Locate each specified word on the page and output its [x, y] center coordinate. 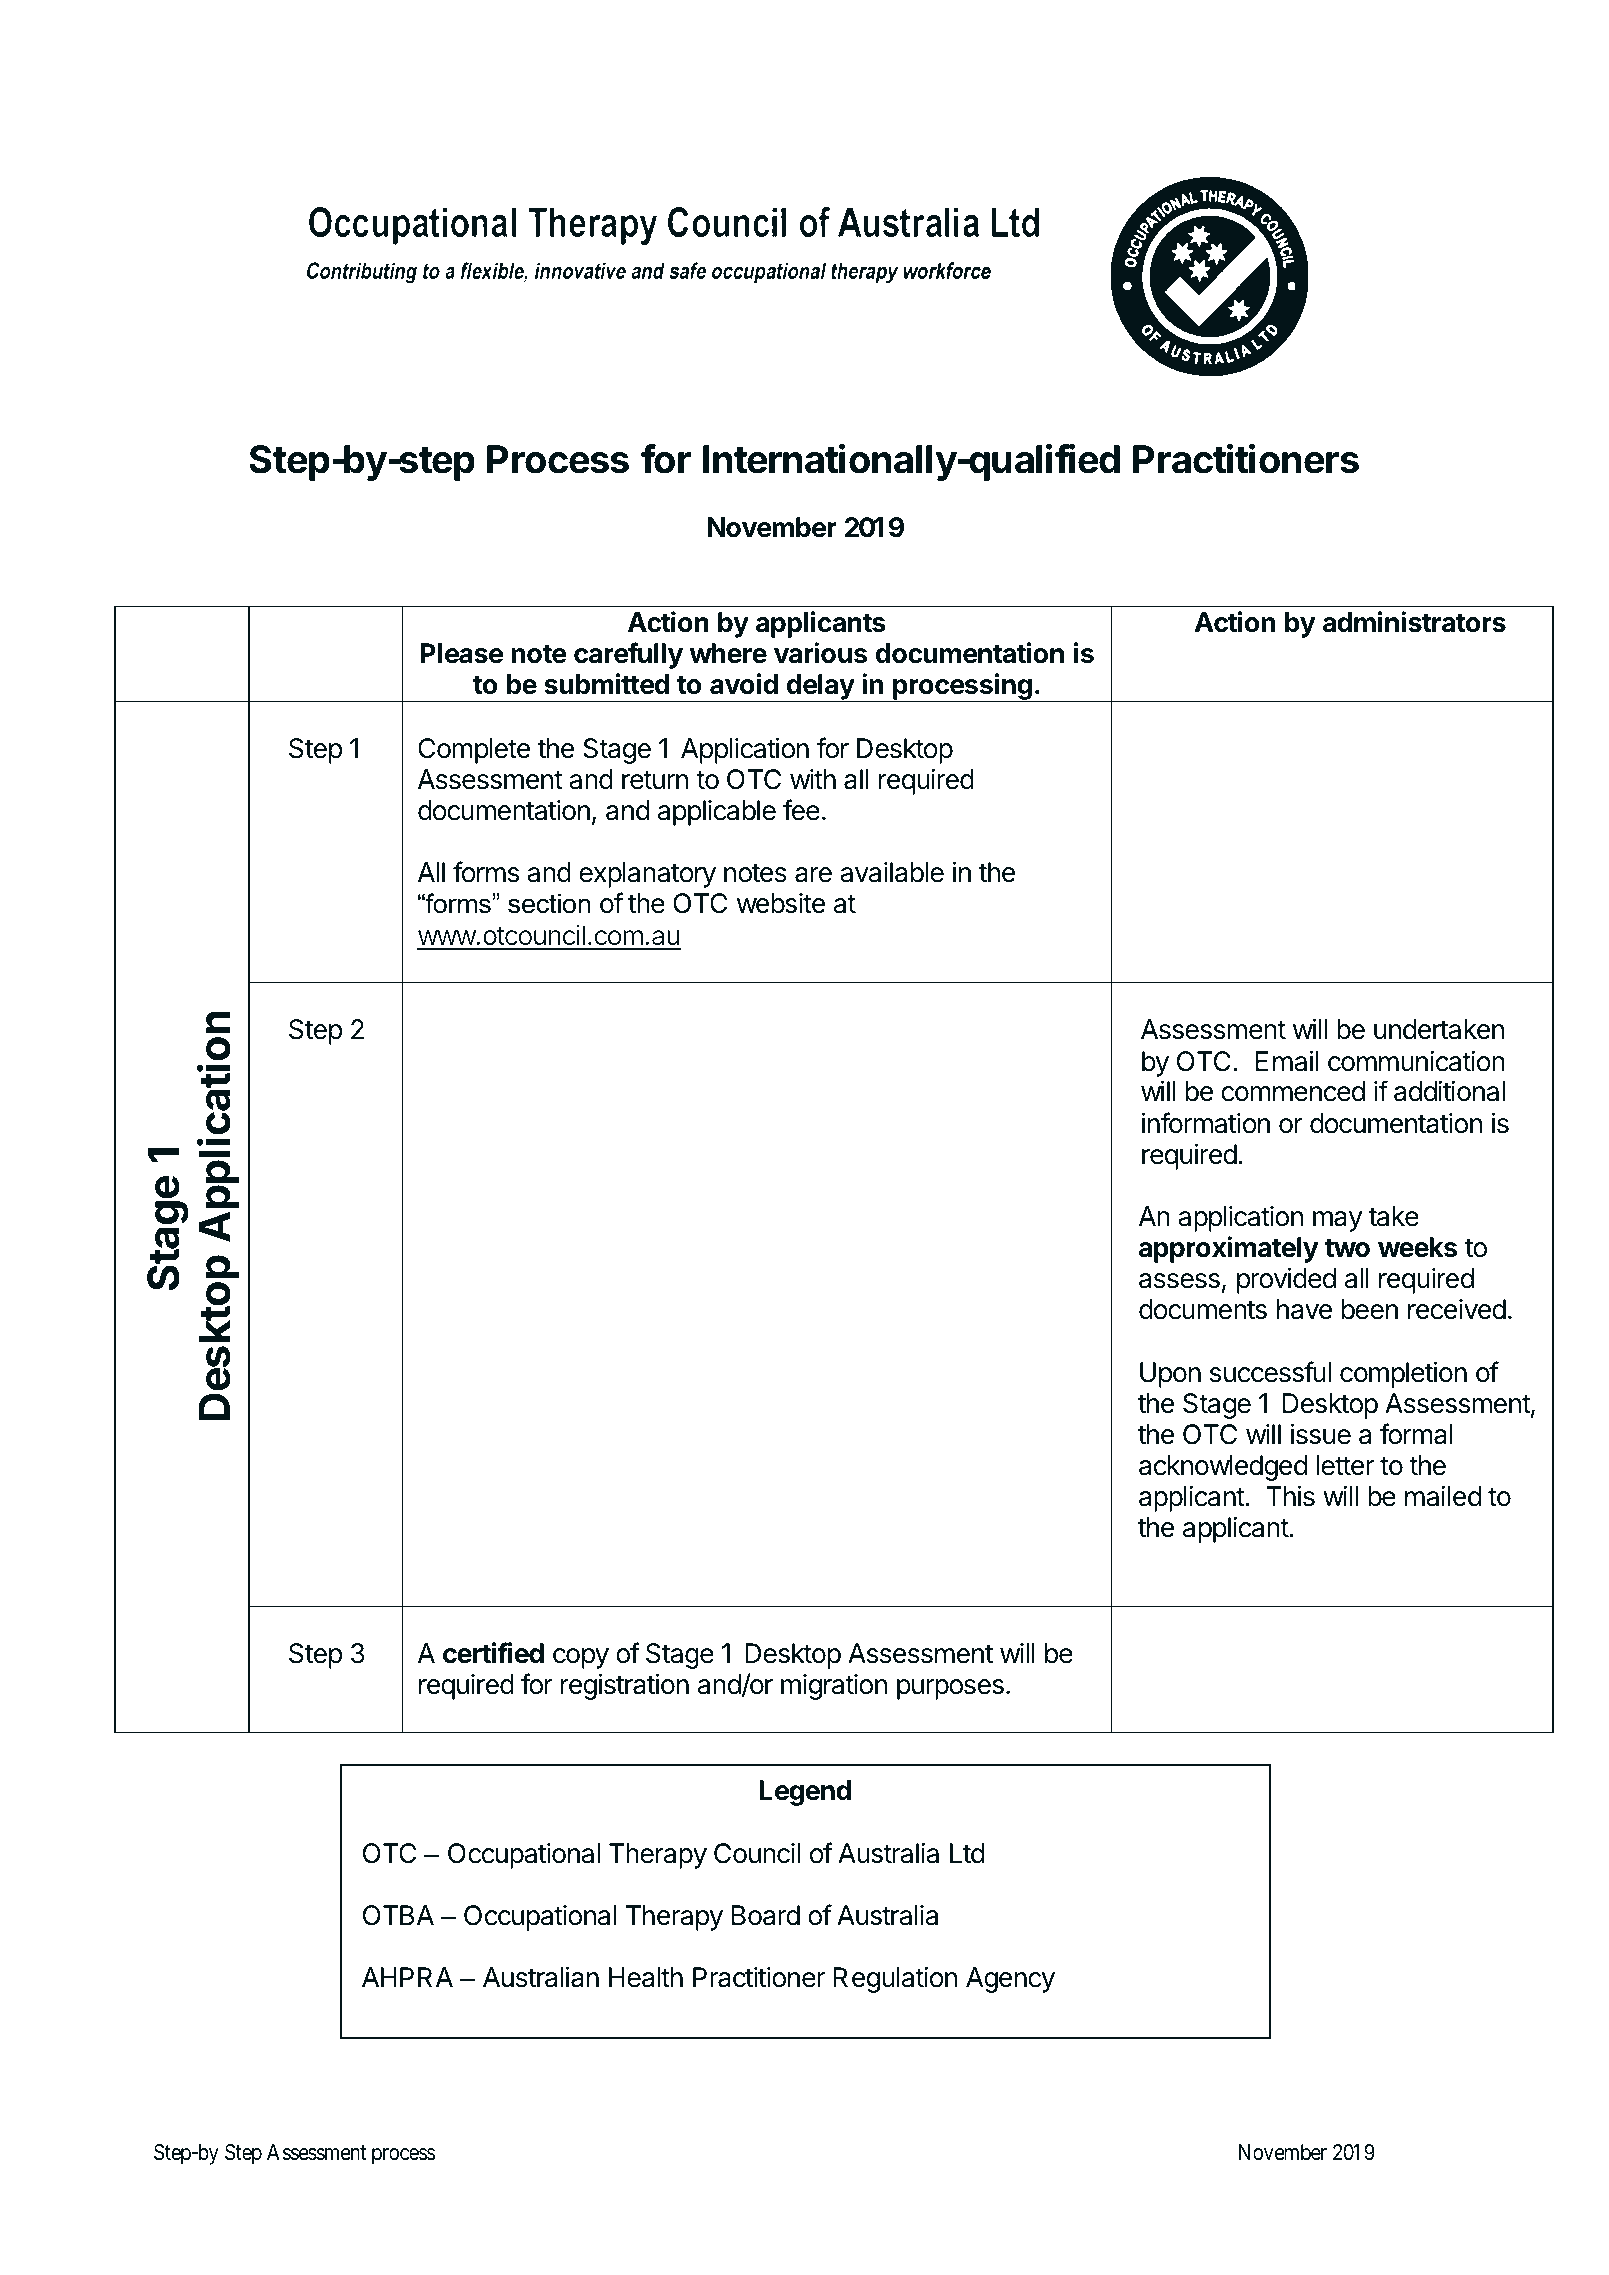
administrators [1414, 622]
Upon [1170, 1375]
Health [646, 1977]
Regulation [895, 1980]
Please [461, 653]
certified [493, 1653]
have [1304, 1309]
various [820, 653]
